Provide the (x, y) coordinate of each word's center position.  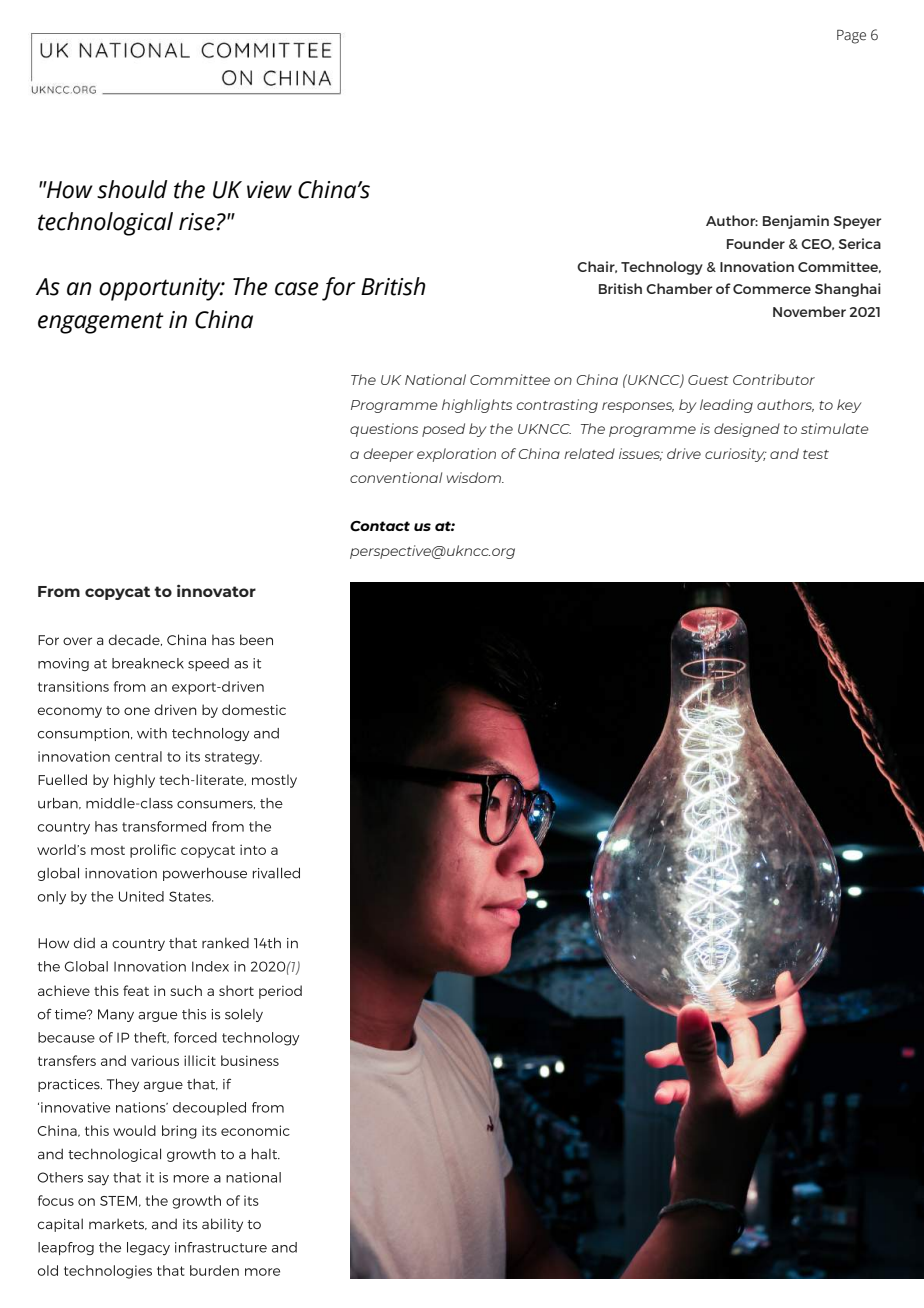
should (132, 189)
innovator (216, 590)
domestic (254, 709)
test (816, 454)
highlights (477, 406)
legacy (148, 1248)
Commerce (772, 289)
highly (134, 781)
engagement (101, 323)
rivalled (276, 873)
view (269, 190)
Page (851, 37)
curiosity (736, 455)
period (280, 992)
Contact (380, 526)
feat (136, 990)
